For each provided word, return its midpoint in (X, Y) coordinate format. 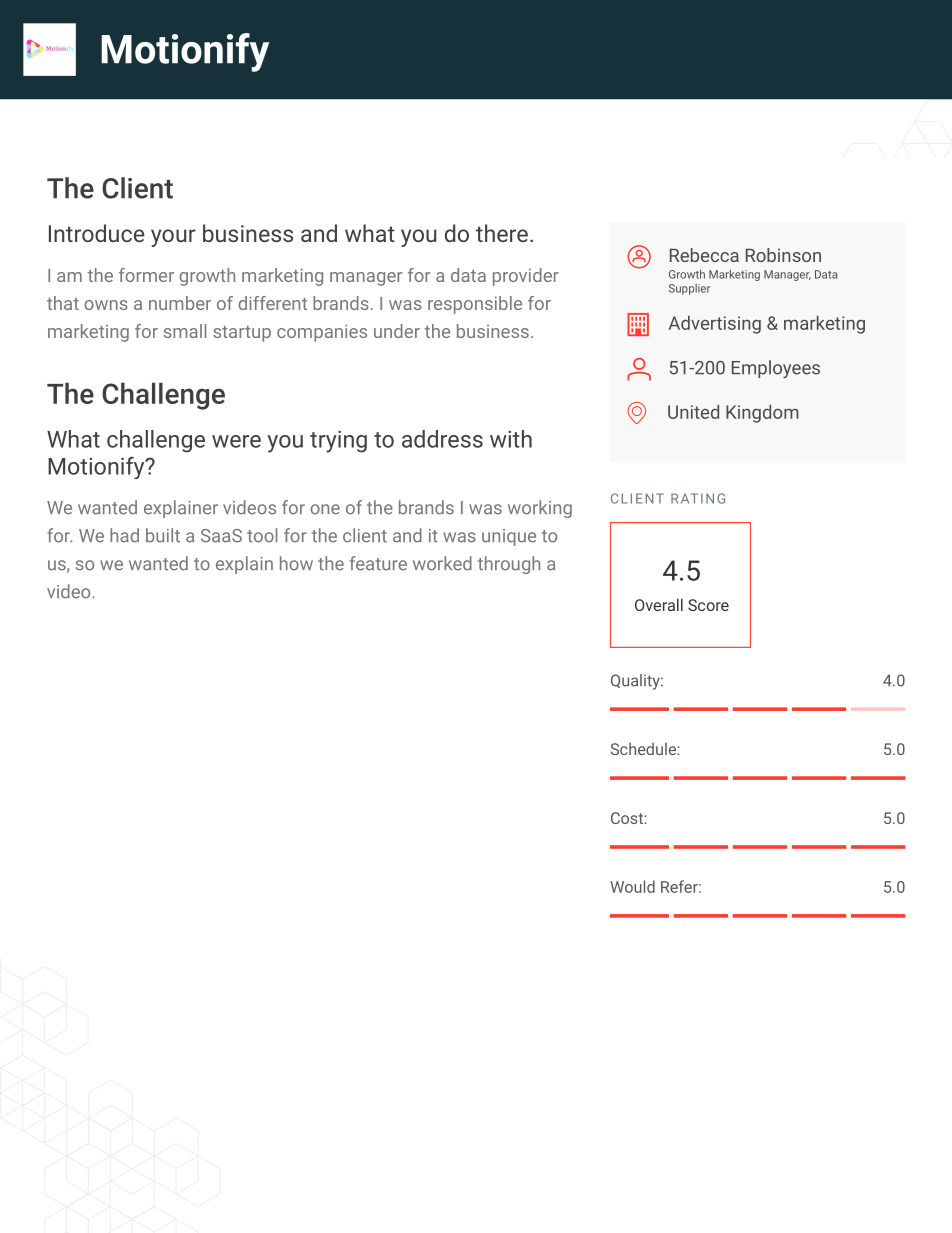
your (173, 238)
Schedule (644, 749)
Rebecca (704, 255)
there (502, 233)
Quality (636, 682)
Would (632, 886)
